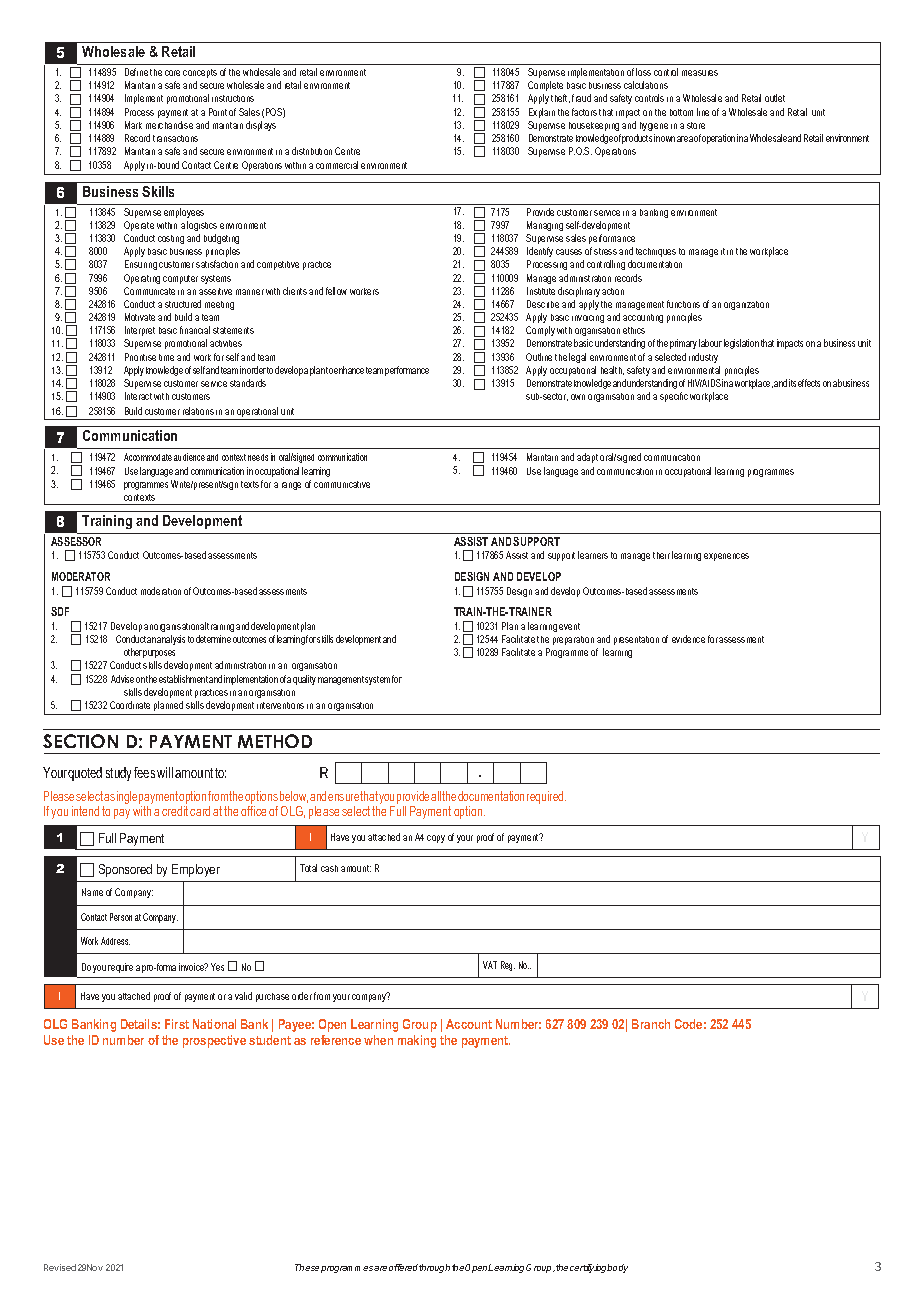 This screenshot has width=924, height=1307. I want to click on Mark, so click(133, 125).
